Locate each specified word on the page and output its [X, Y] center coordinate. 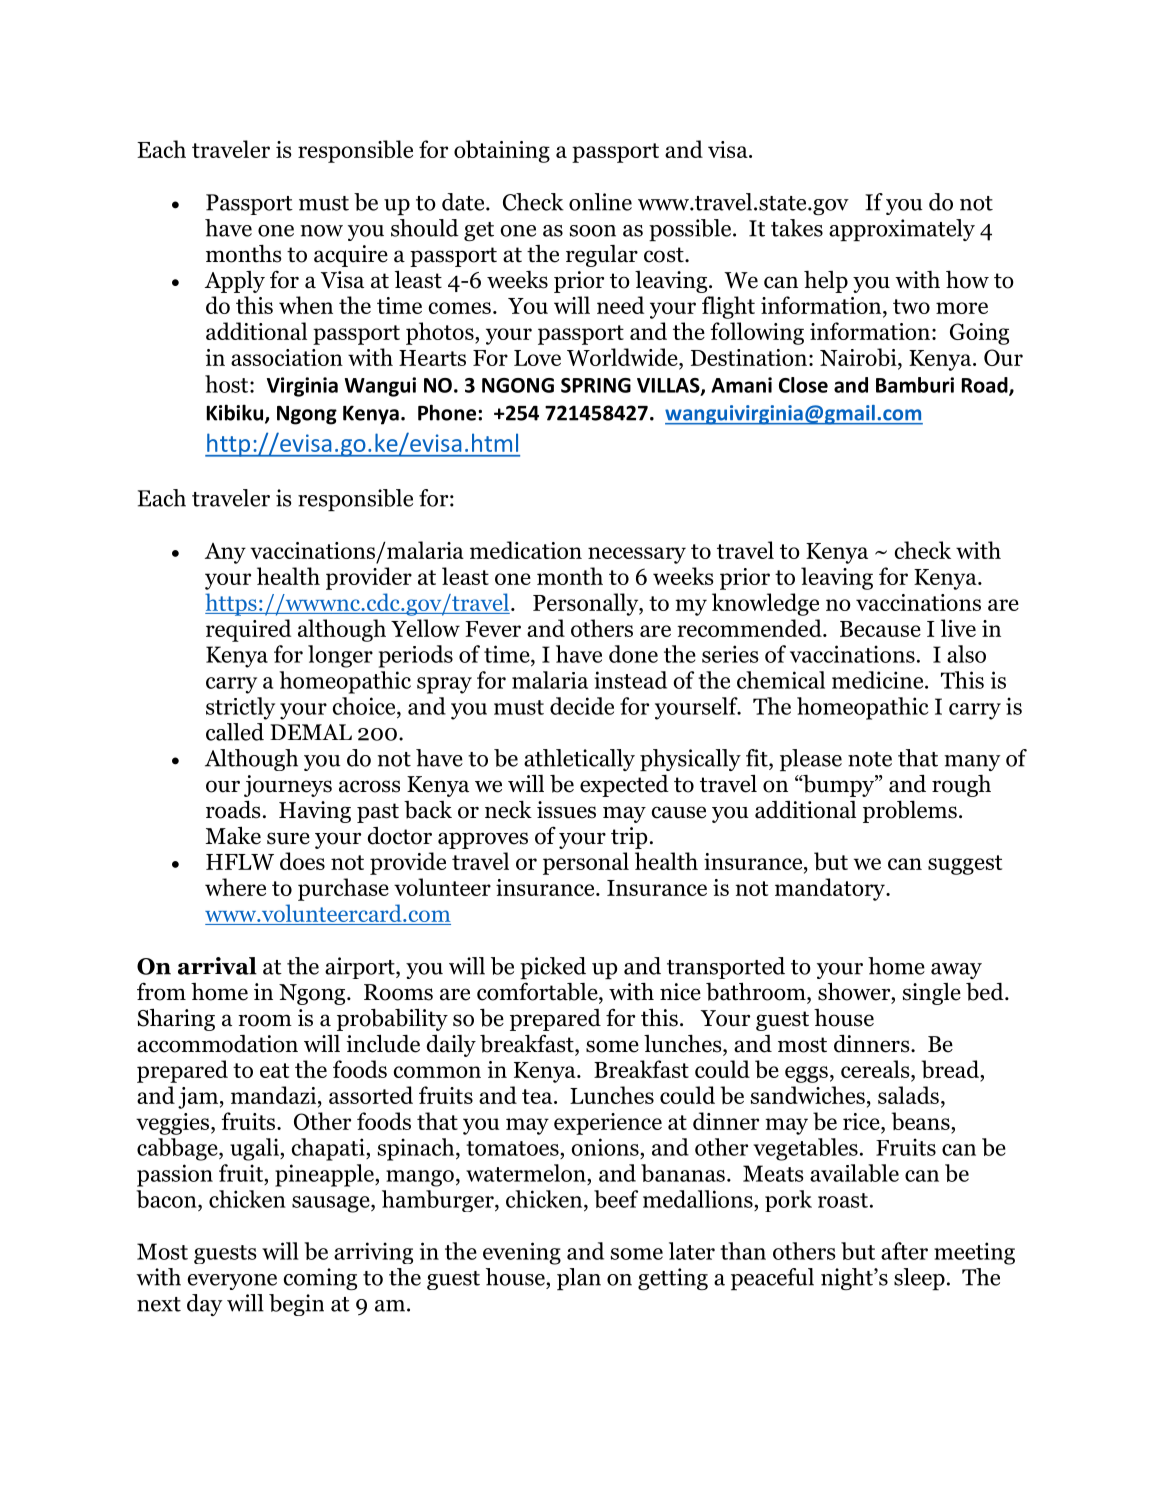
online [600, 202]
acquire [351, 256]
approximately [902, 230]
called [235, 732]
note [870, 759]
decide [582, 706]
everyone [232, 1282]
